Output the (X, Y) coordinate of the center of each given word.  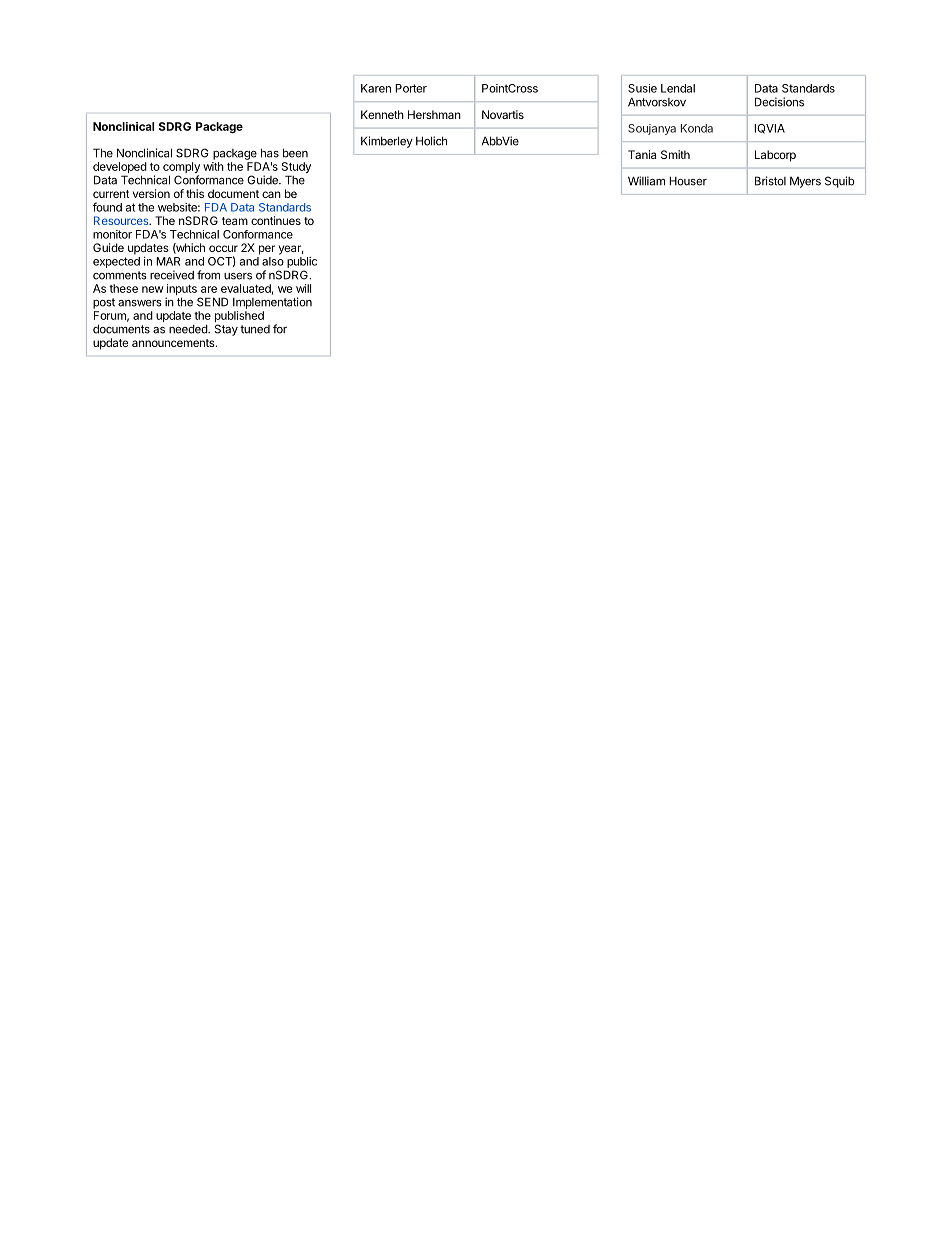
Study (296, 169)
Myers (805, 182)
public (302, 262)
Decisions (779, 102)
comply (181, 169)
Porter (411, 88)
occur (223, 248)
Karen (376, 88)
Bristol (770, 181)
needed (189, 329)
